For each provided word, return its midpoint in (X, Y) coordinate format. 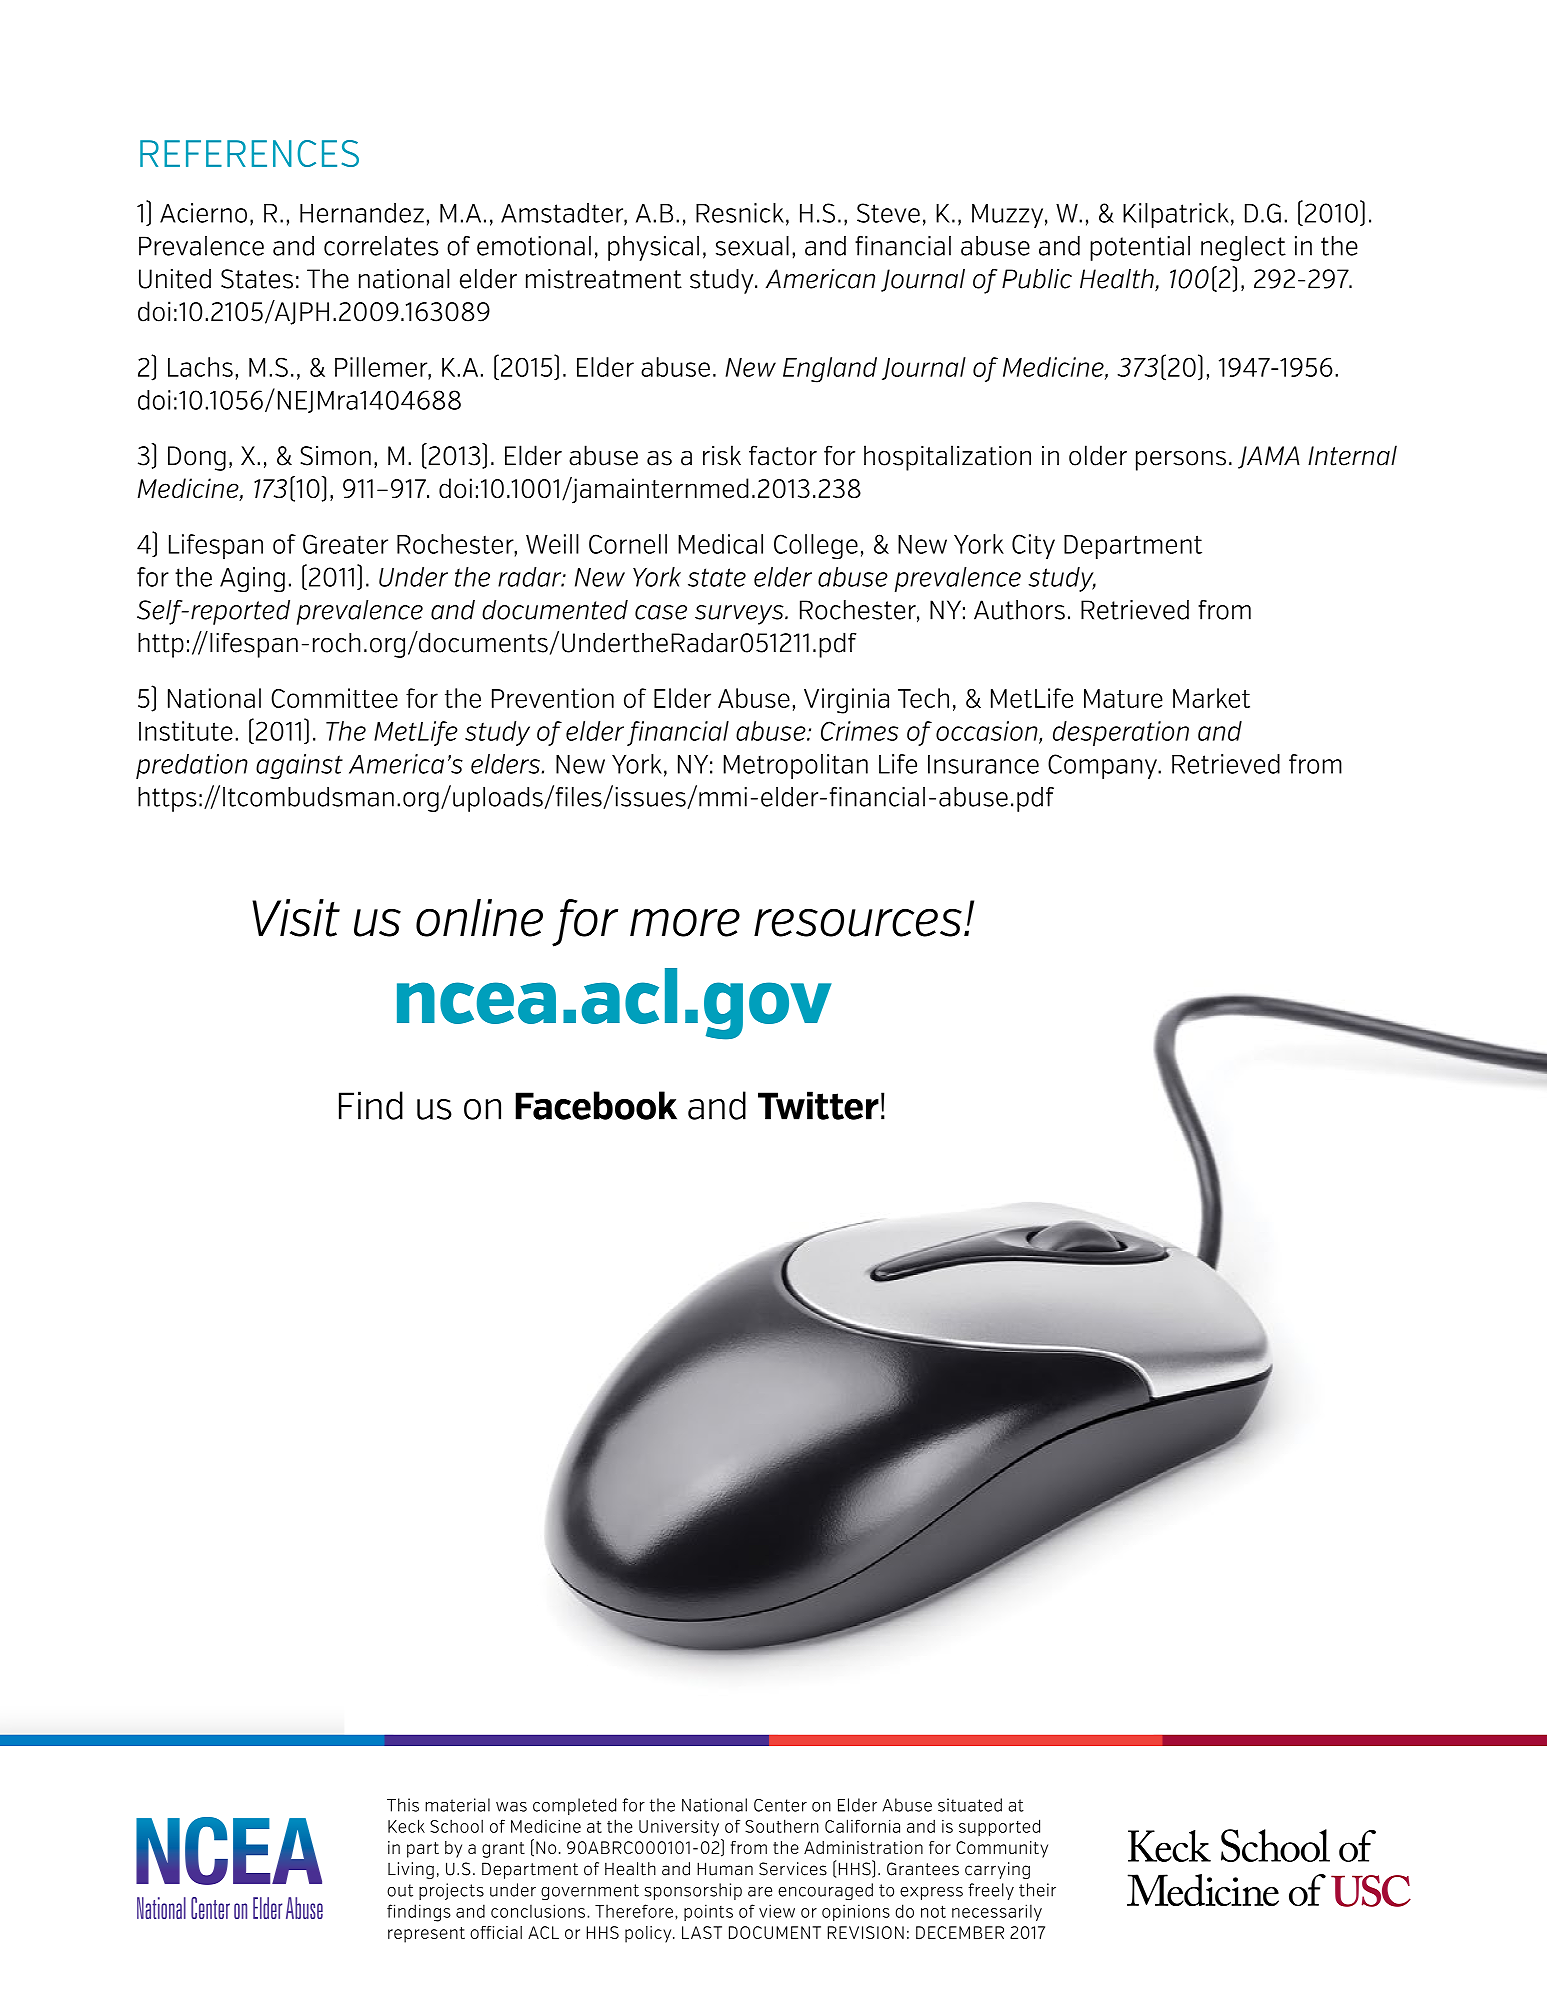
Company (1103, 766)
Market (1211, 698)
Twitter (818, 1105)
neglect (1243, 248)
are (760, 1892)
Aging (252, 579)
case (661, 612)
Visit (296, 918)
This (403, 1805)
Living (411, 1870)
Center (780, 1805)
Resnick (740, 213)
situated (970, 1805)
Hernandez (362, 213)
